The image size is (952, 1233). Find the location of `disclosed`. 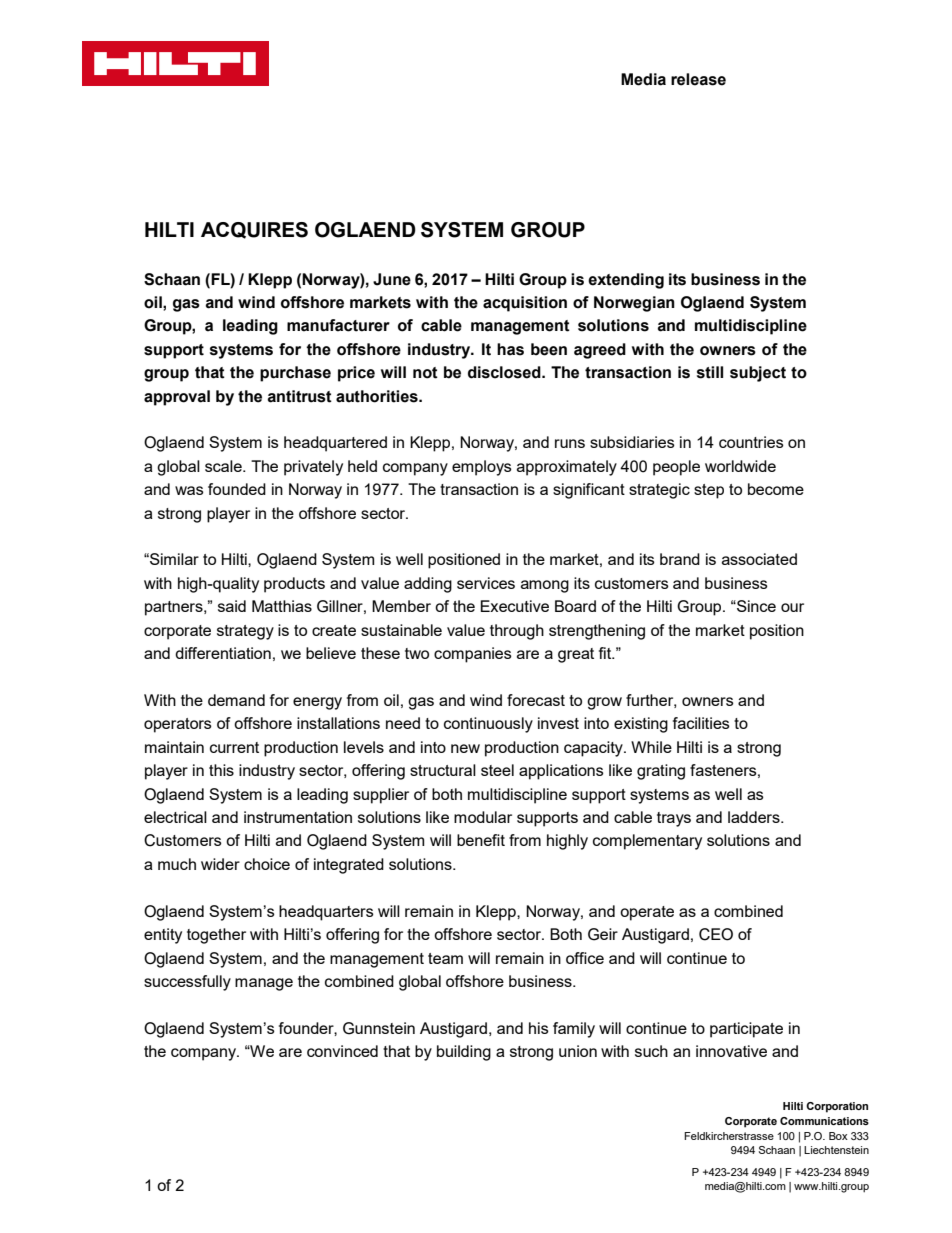

disclosed is located at coordinates (505, 372).
